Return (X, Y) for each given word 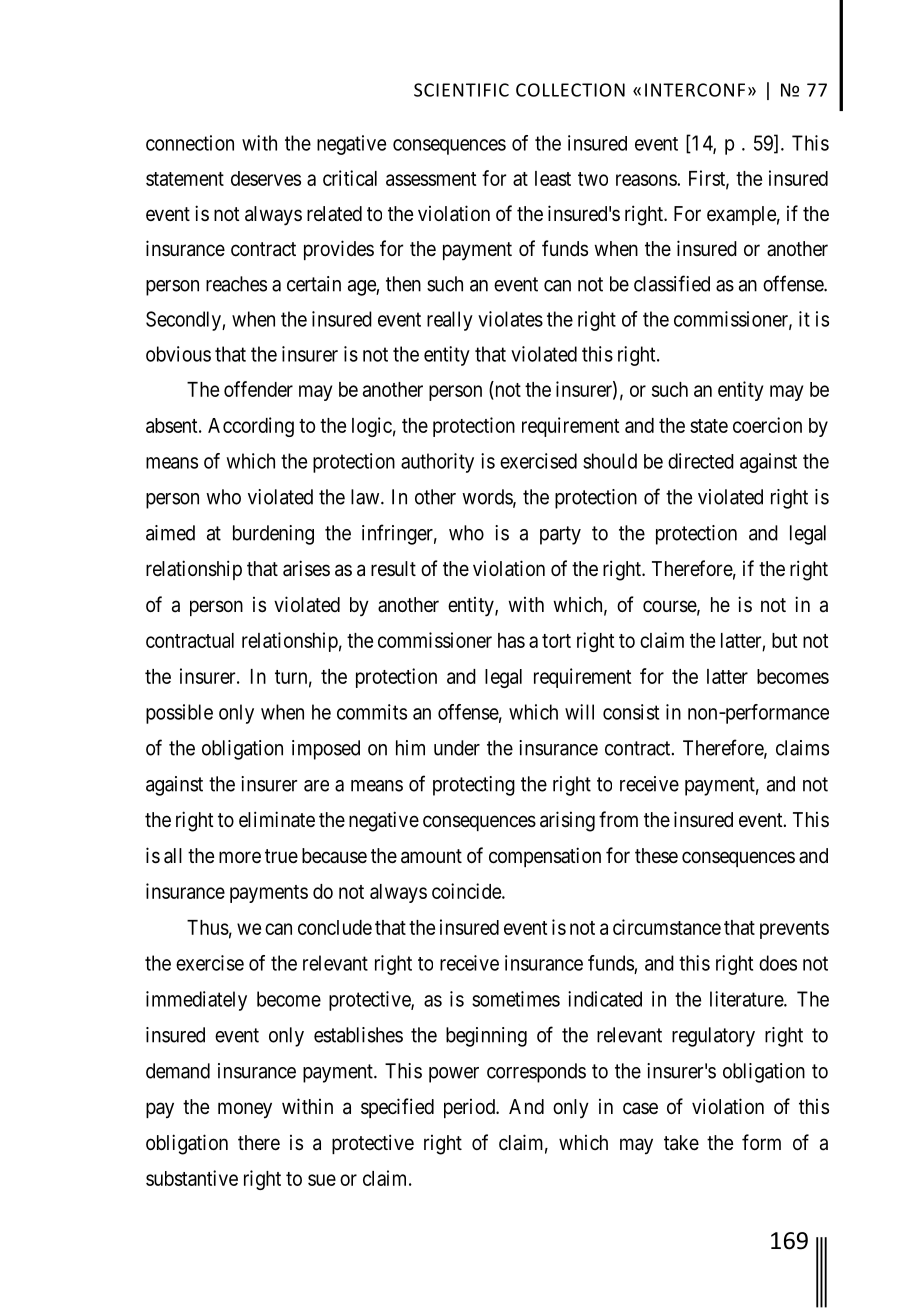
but (784, 640)
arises (306, 568)
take (681, 1143)
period (470, 1108)
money (245, 1110)
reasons (647, 180)
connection (190, 143)
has (511, 640)
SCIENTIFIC (461, 90)
